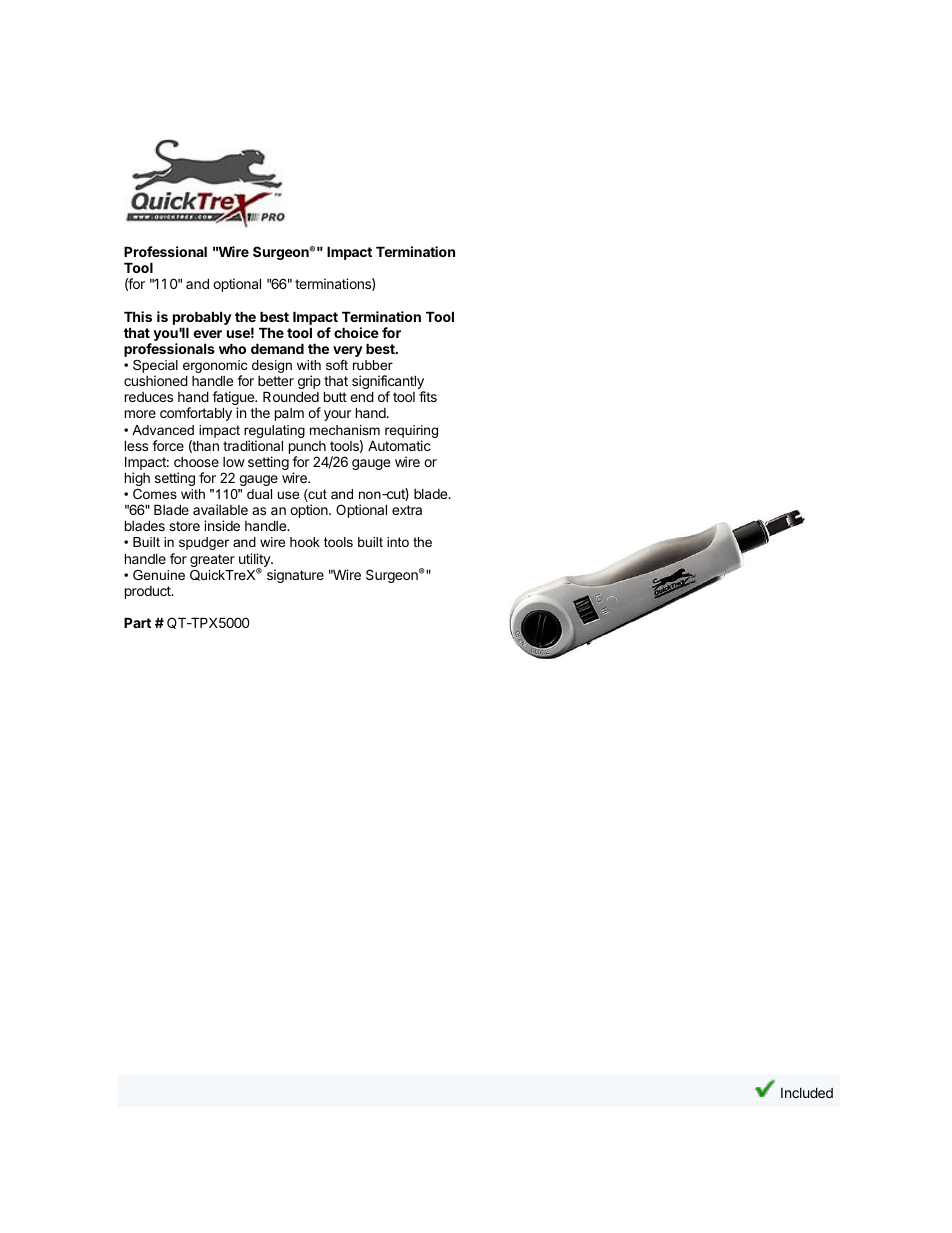 This screenshot has height=1233, width=952. What do you see at coordinates (428, 396) in the screenshot?
I see `fits` at bounding box center [428, 396].
